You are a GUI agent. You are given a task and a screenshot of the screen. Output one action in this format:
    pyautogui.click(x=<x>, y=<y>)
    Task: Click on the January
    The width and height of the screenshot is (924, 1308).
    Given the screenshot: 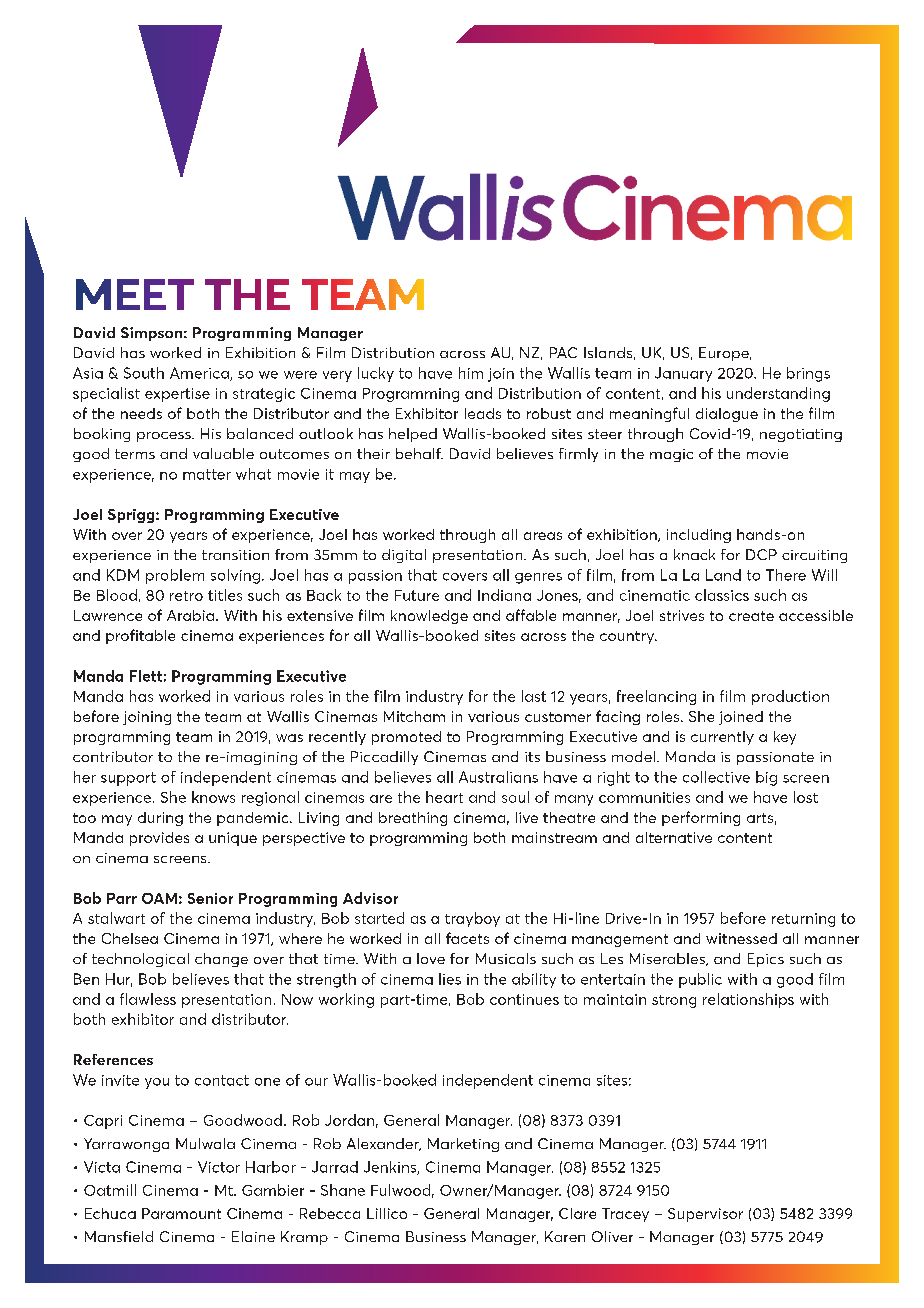 What is the action you would take?
    pyautogui.click(x=683, y=374)
